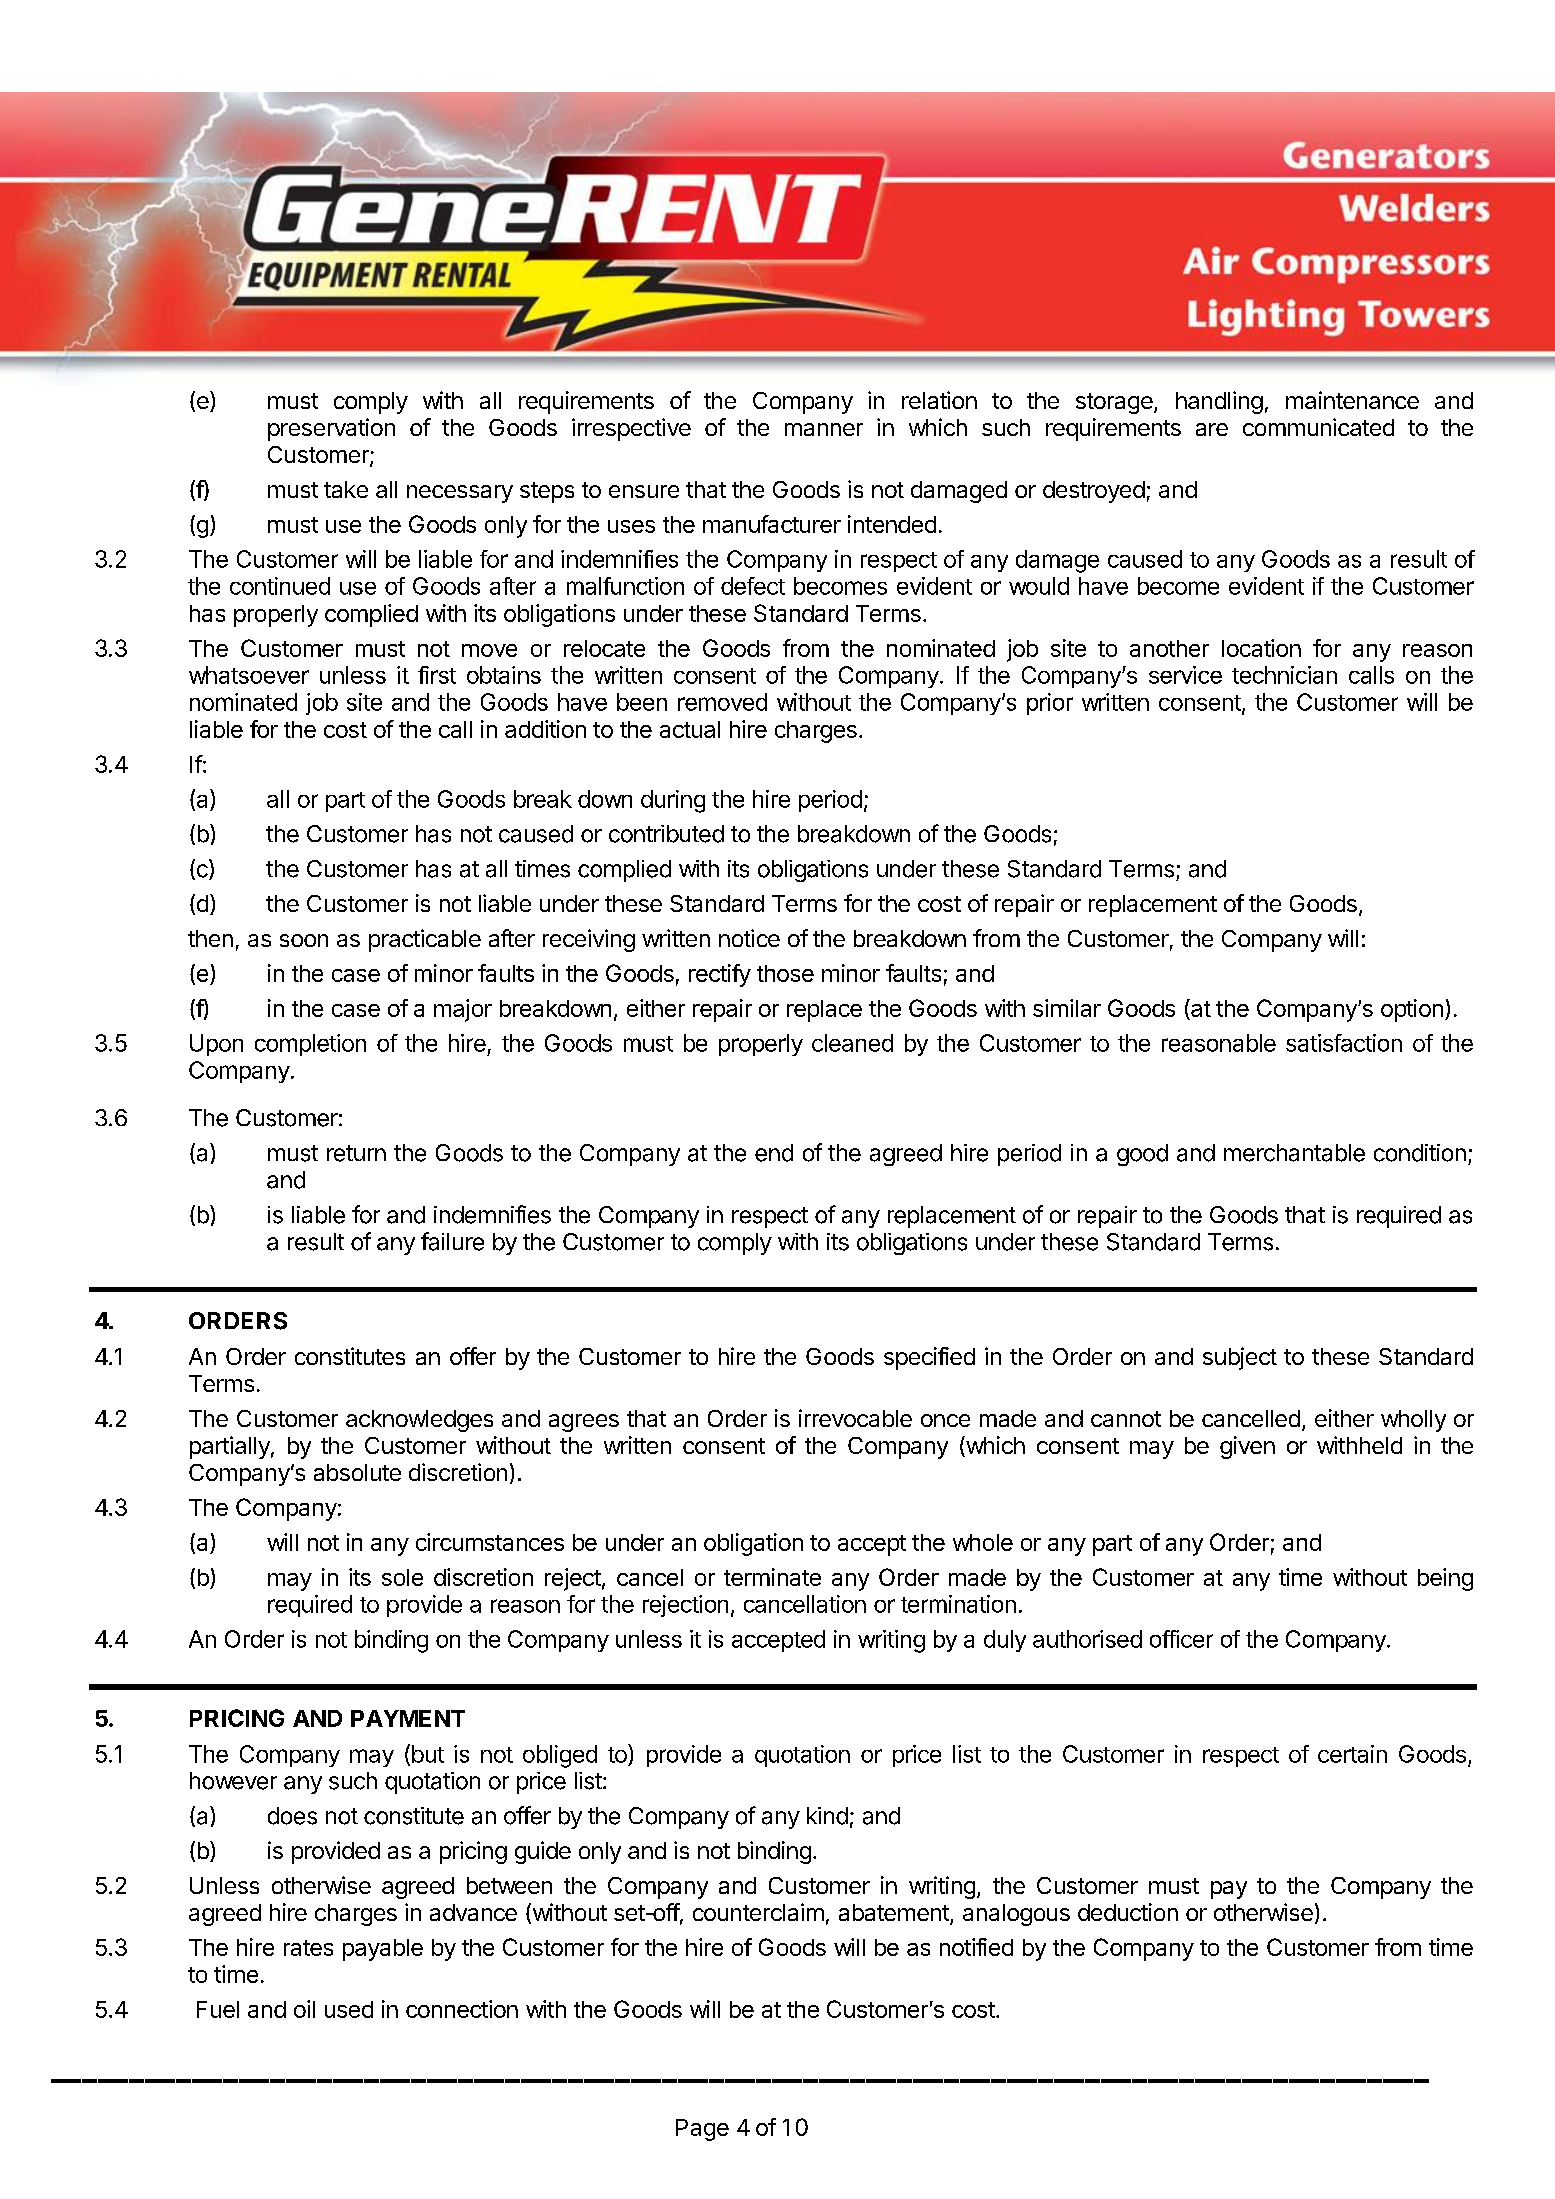 Image resolution: width=1555 pixels, height=2199 pixels. I want to click on specified, so click(929, 1358).
